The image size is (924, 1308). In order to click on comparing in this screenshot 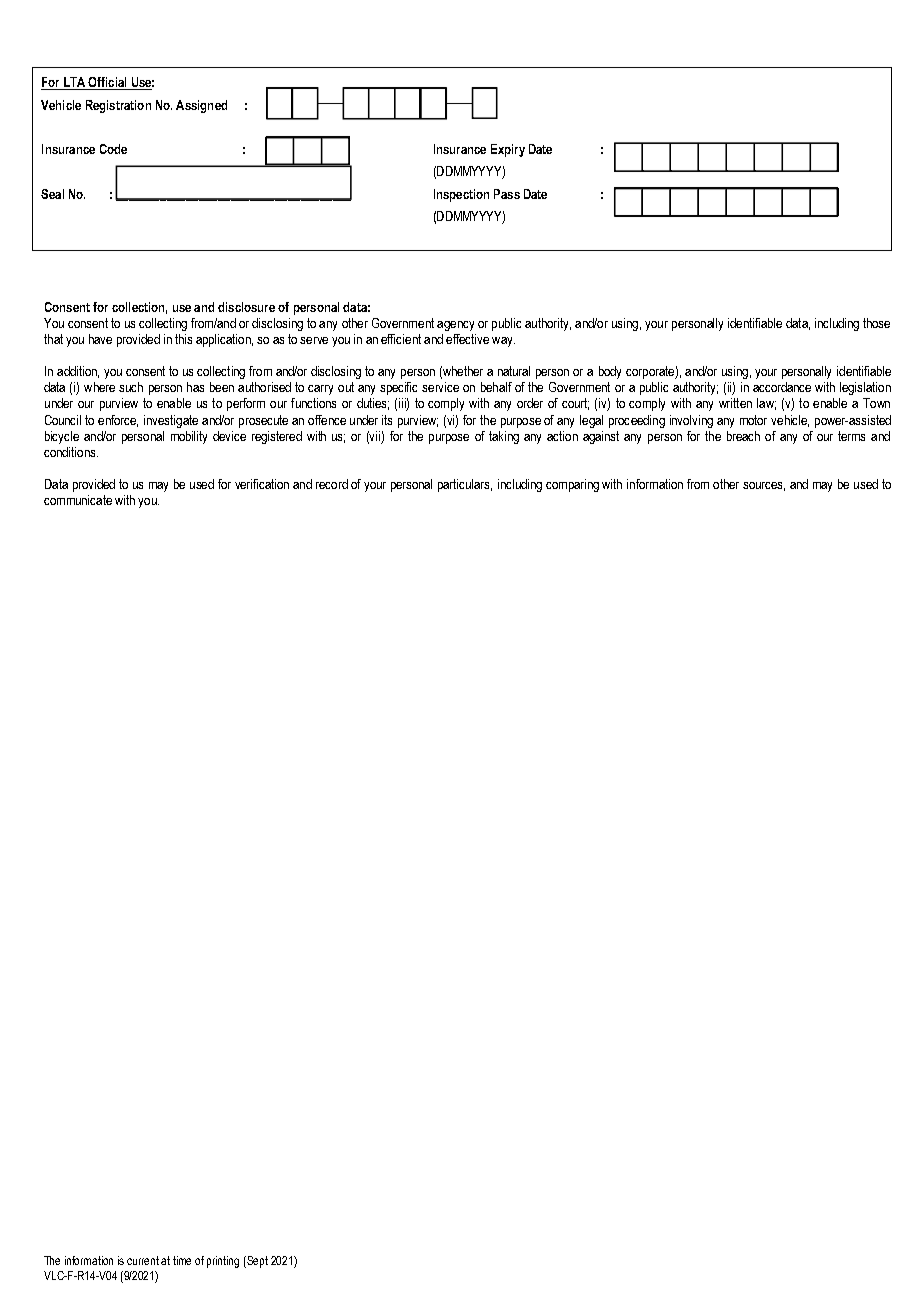, I will do `click(572, 485)`.
